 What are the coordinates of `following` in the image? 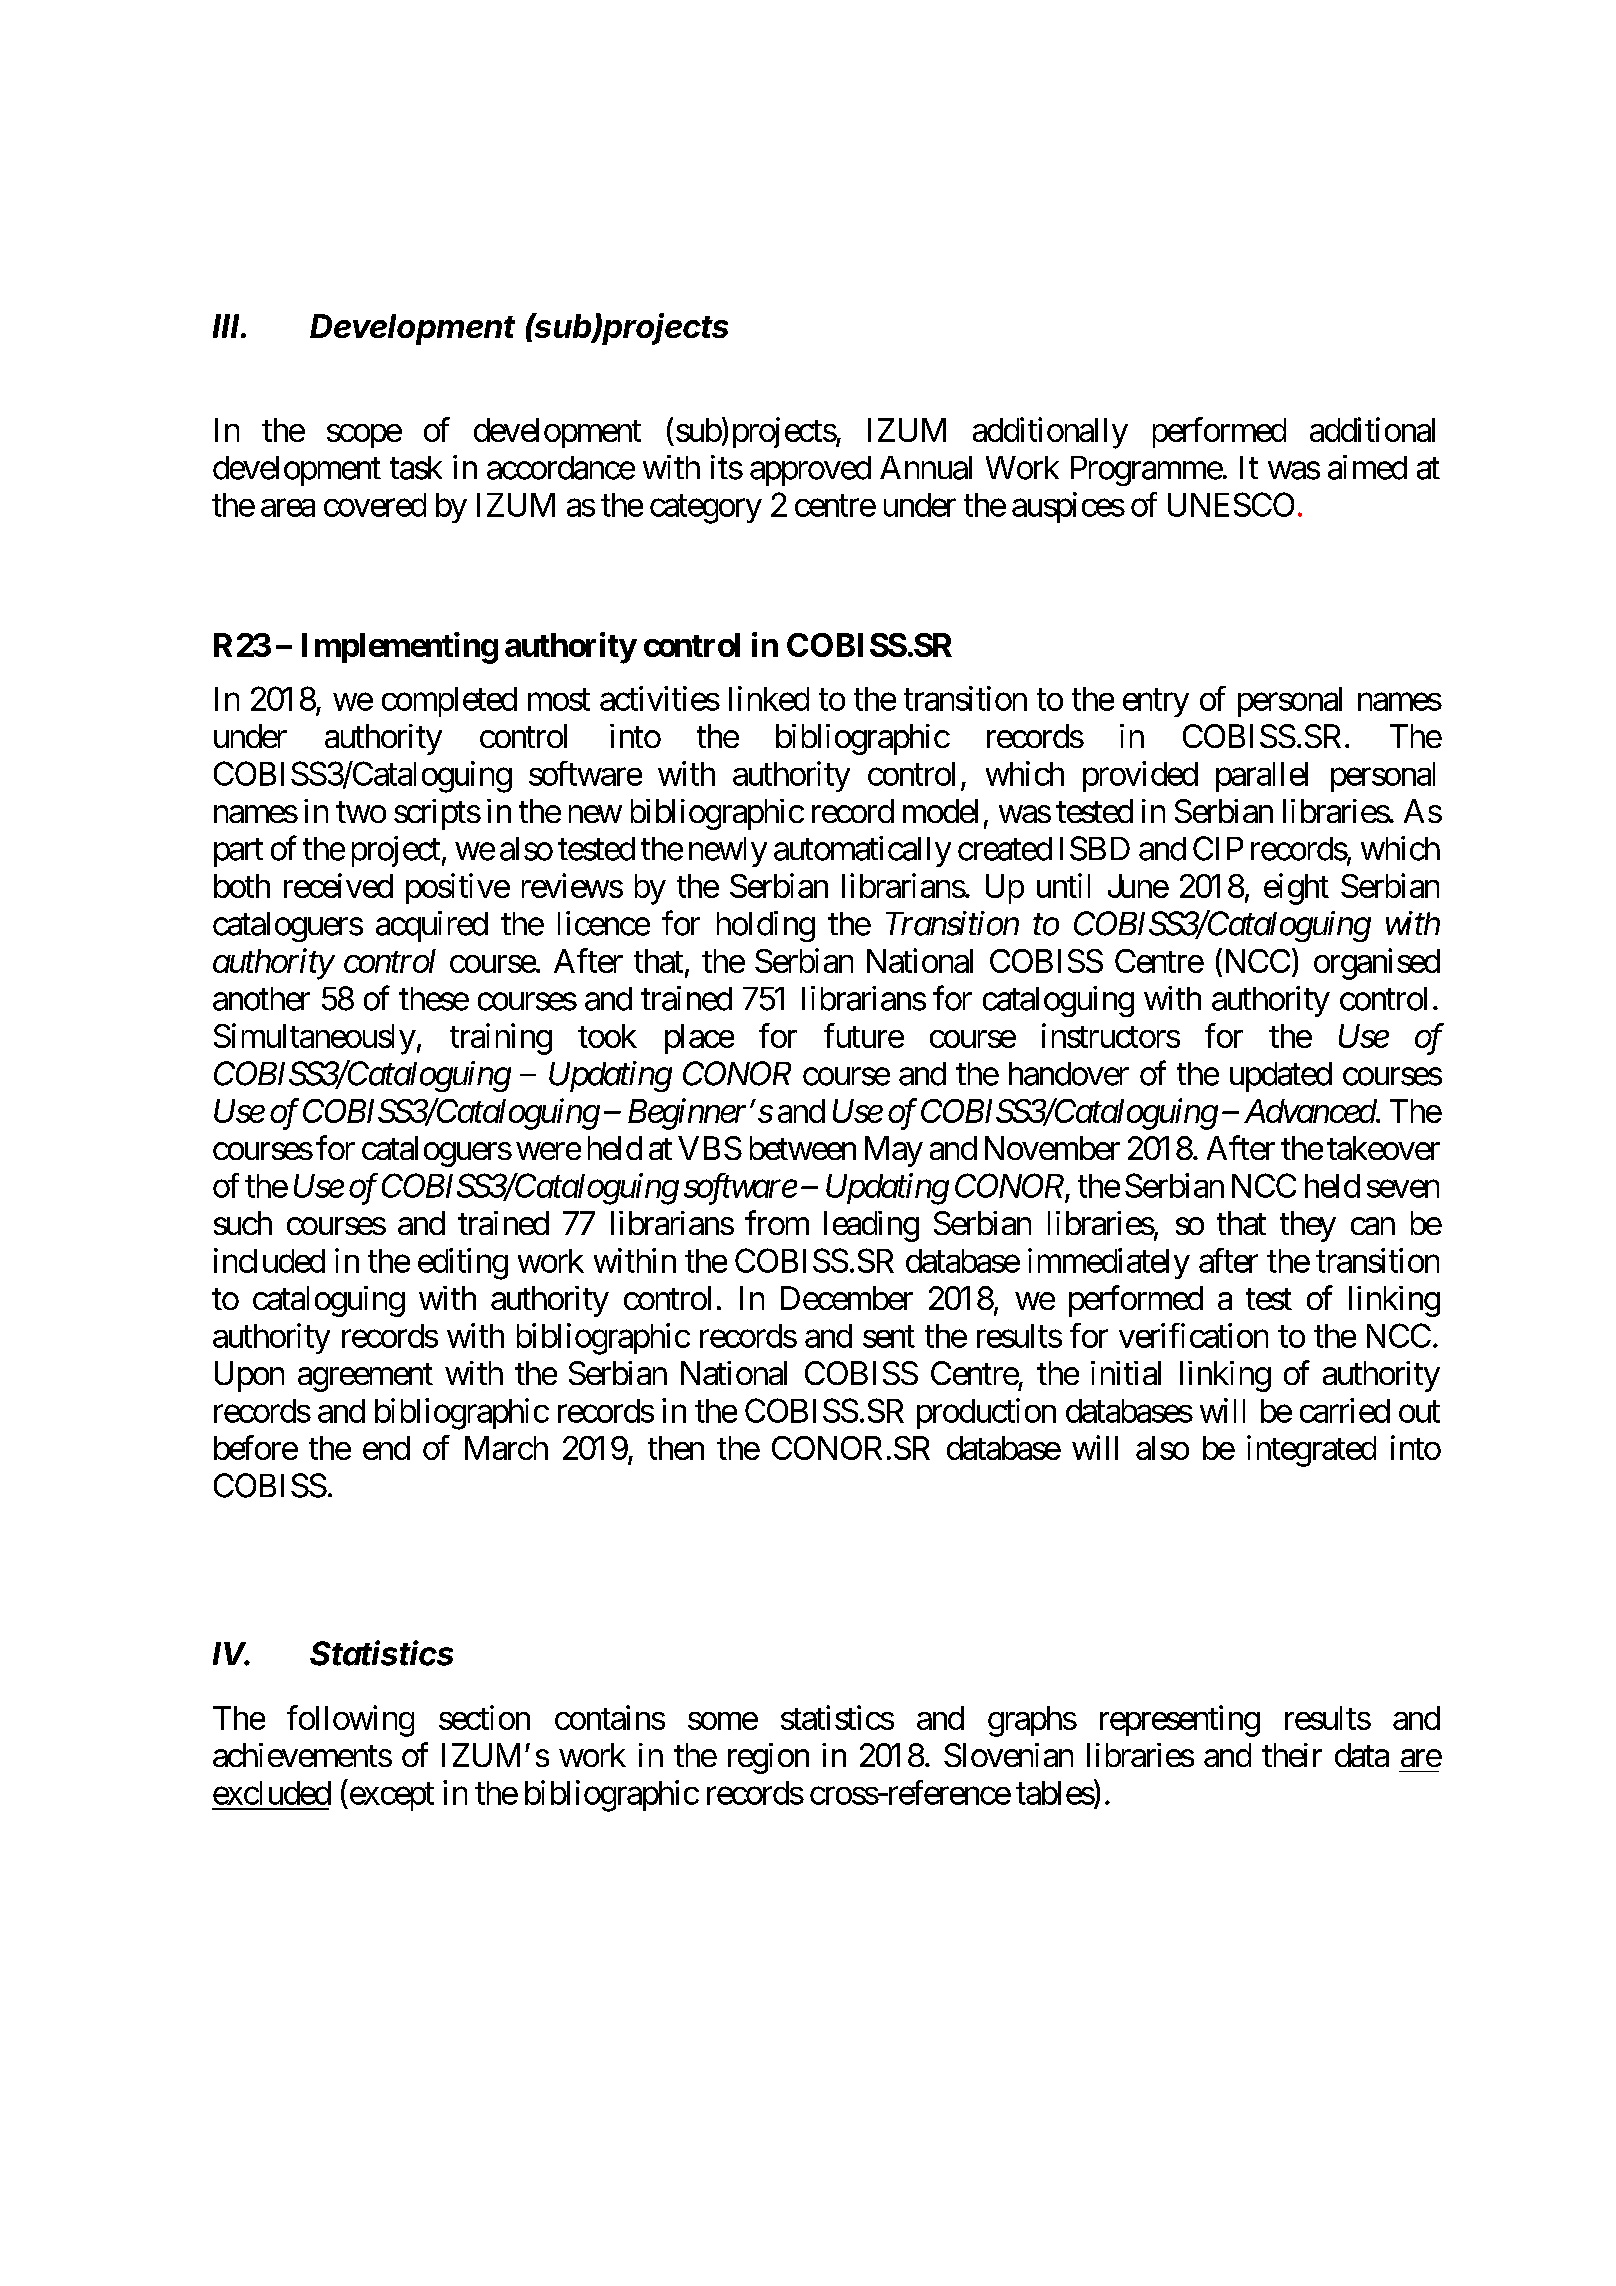 It's located at (350, 1721).
